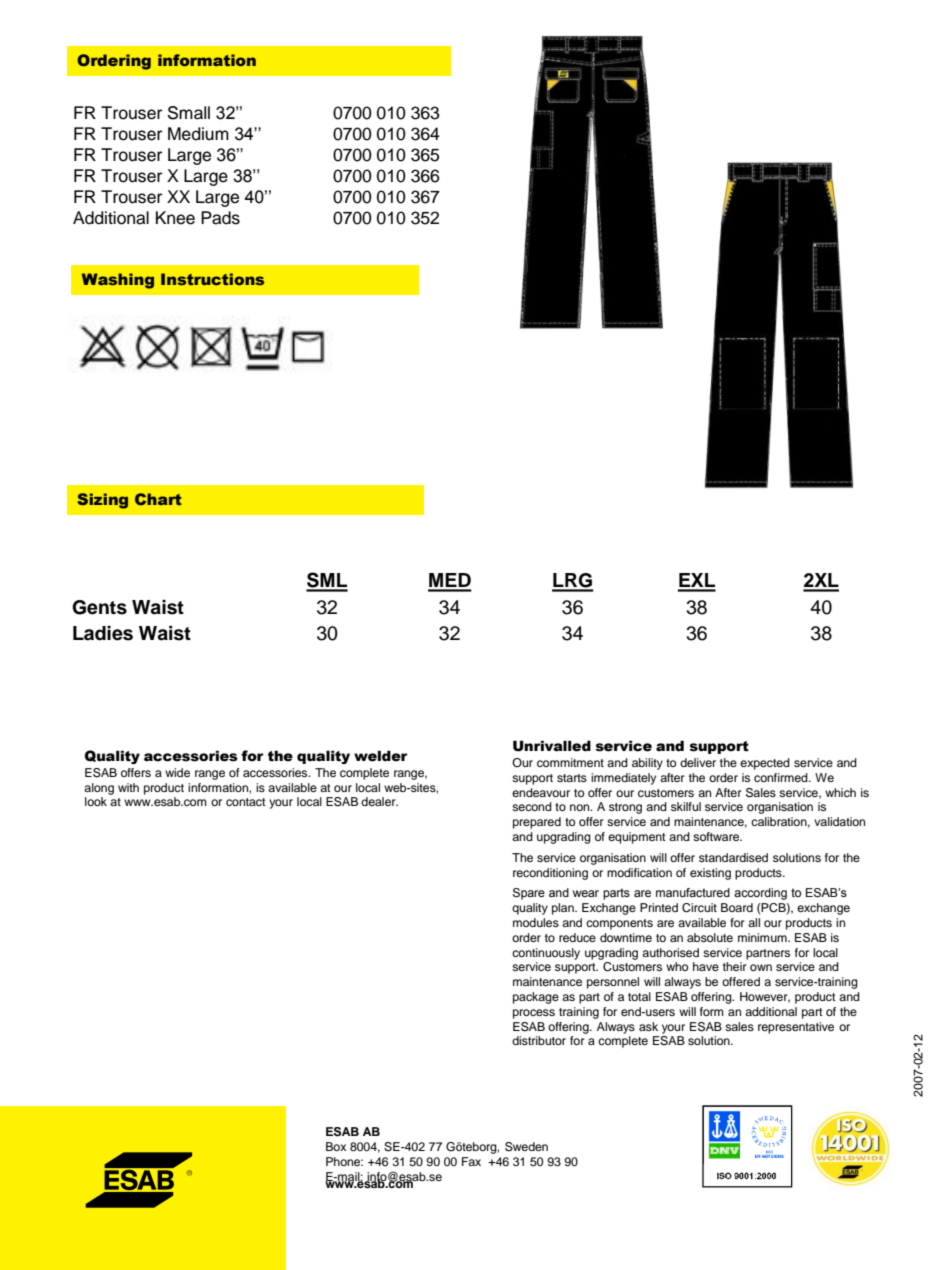 The width and height of the screenshot is (952, 1270). I want to click on Medium, so click(198, 134).
